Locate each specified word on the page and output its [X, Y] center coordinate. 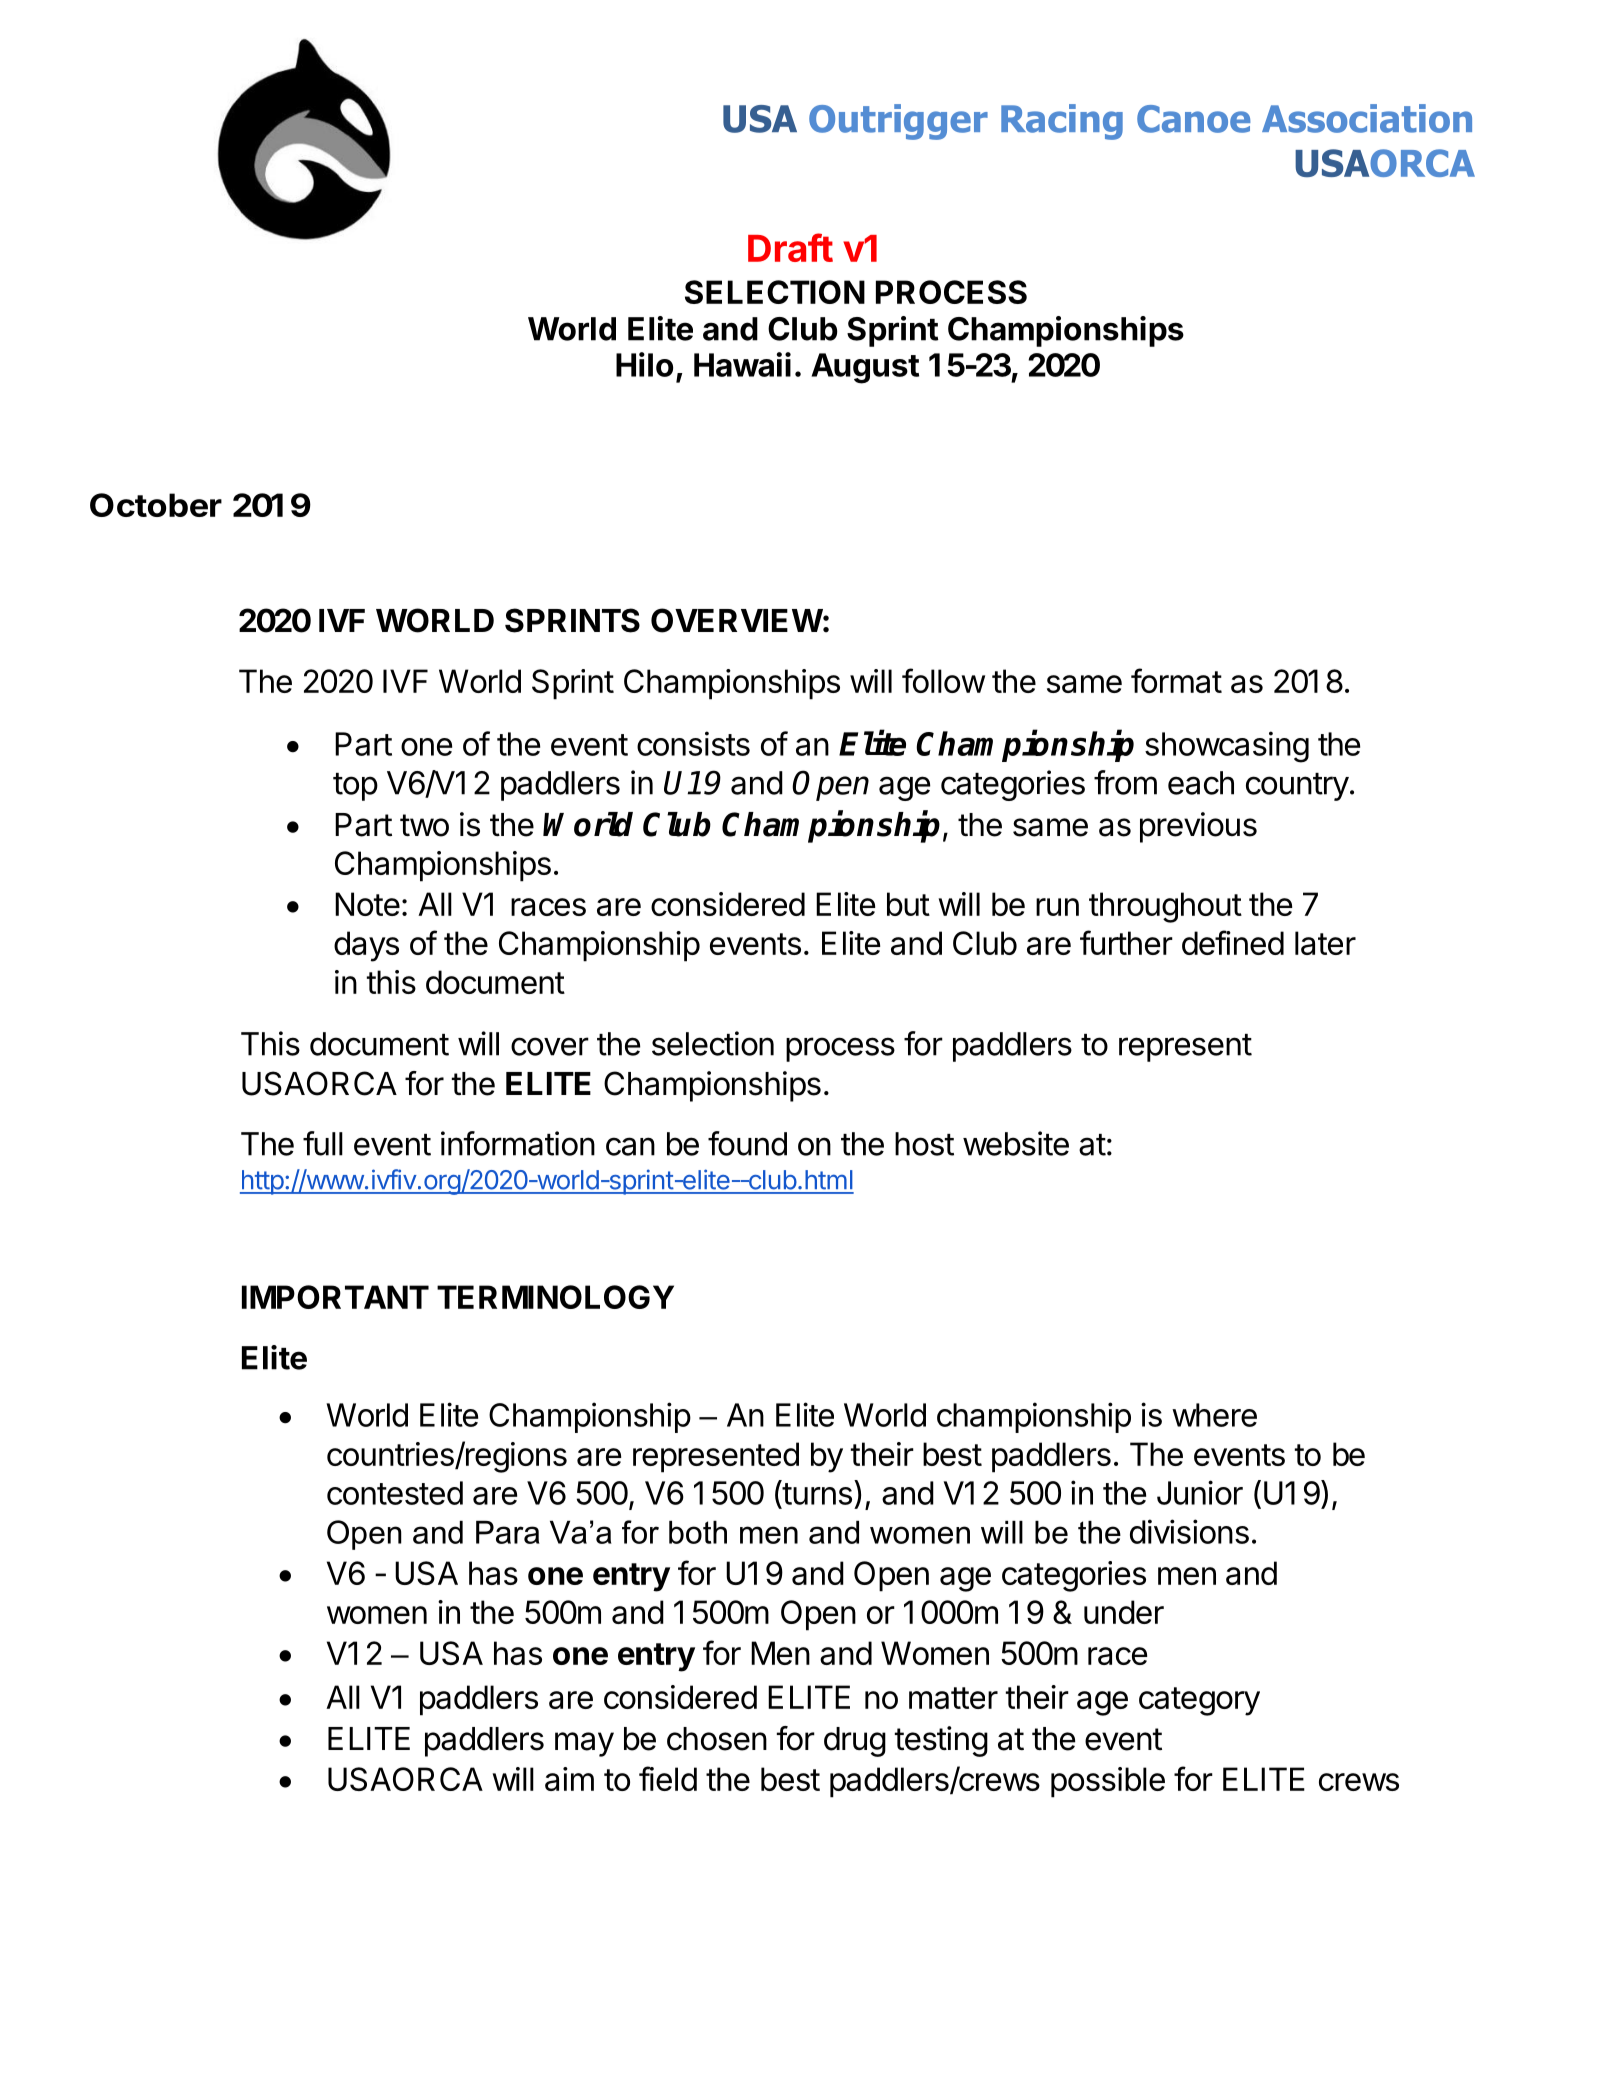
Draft [790, 247]
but [908, 904]
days [366, 946]
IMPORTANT [335, 1297]
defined [1233, 942]
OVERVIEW [737, 620]
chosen [717, 1739]
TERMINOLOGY [555, 1297]
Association [1367, 118]
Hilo [644, 364]
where [1214, 1415]
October [156, 505]
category [1199, 1701]
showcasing [1227, 747]
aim [569, 1779]
